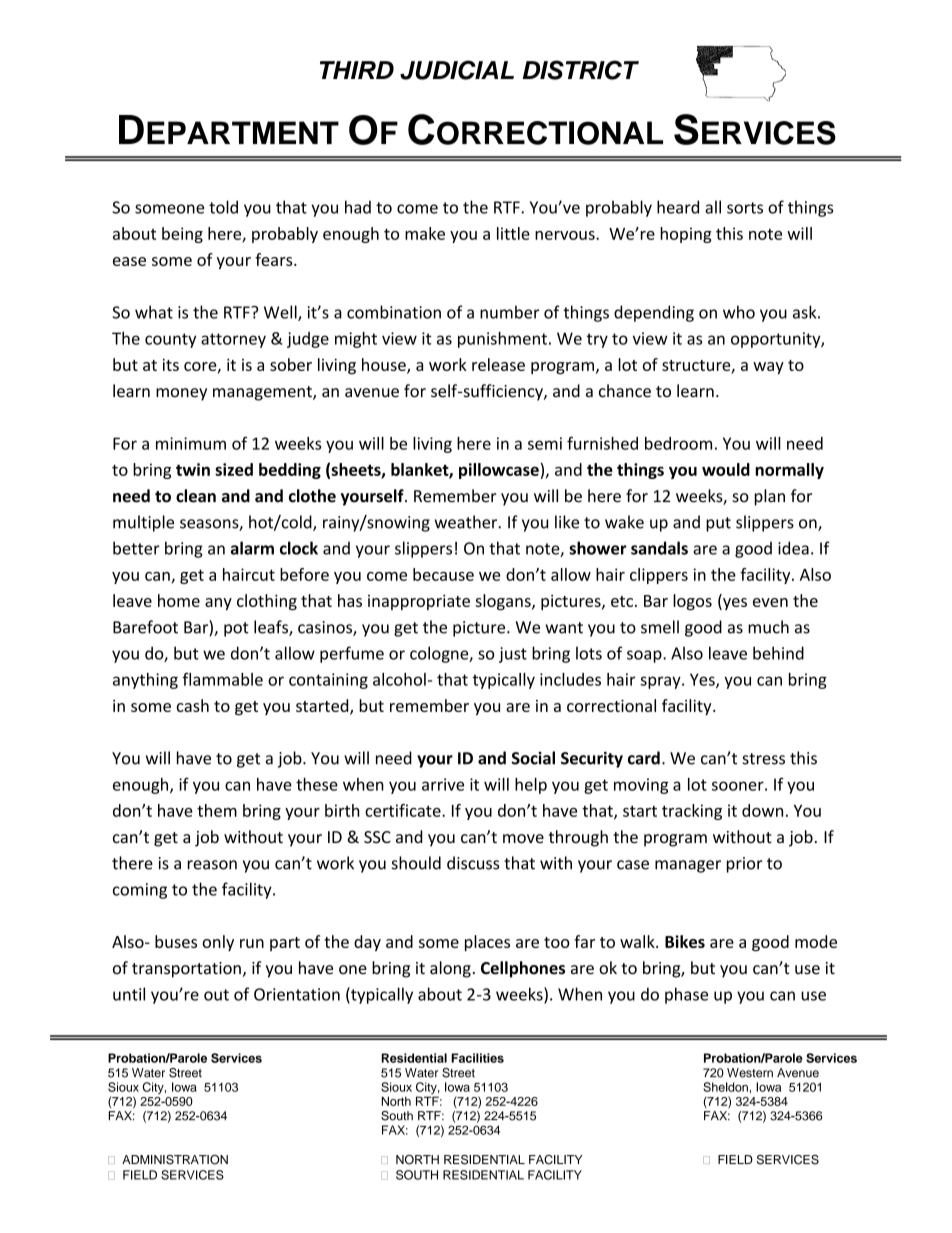  I want to click on down, so click(762, 810).
